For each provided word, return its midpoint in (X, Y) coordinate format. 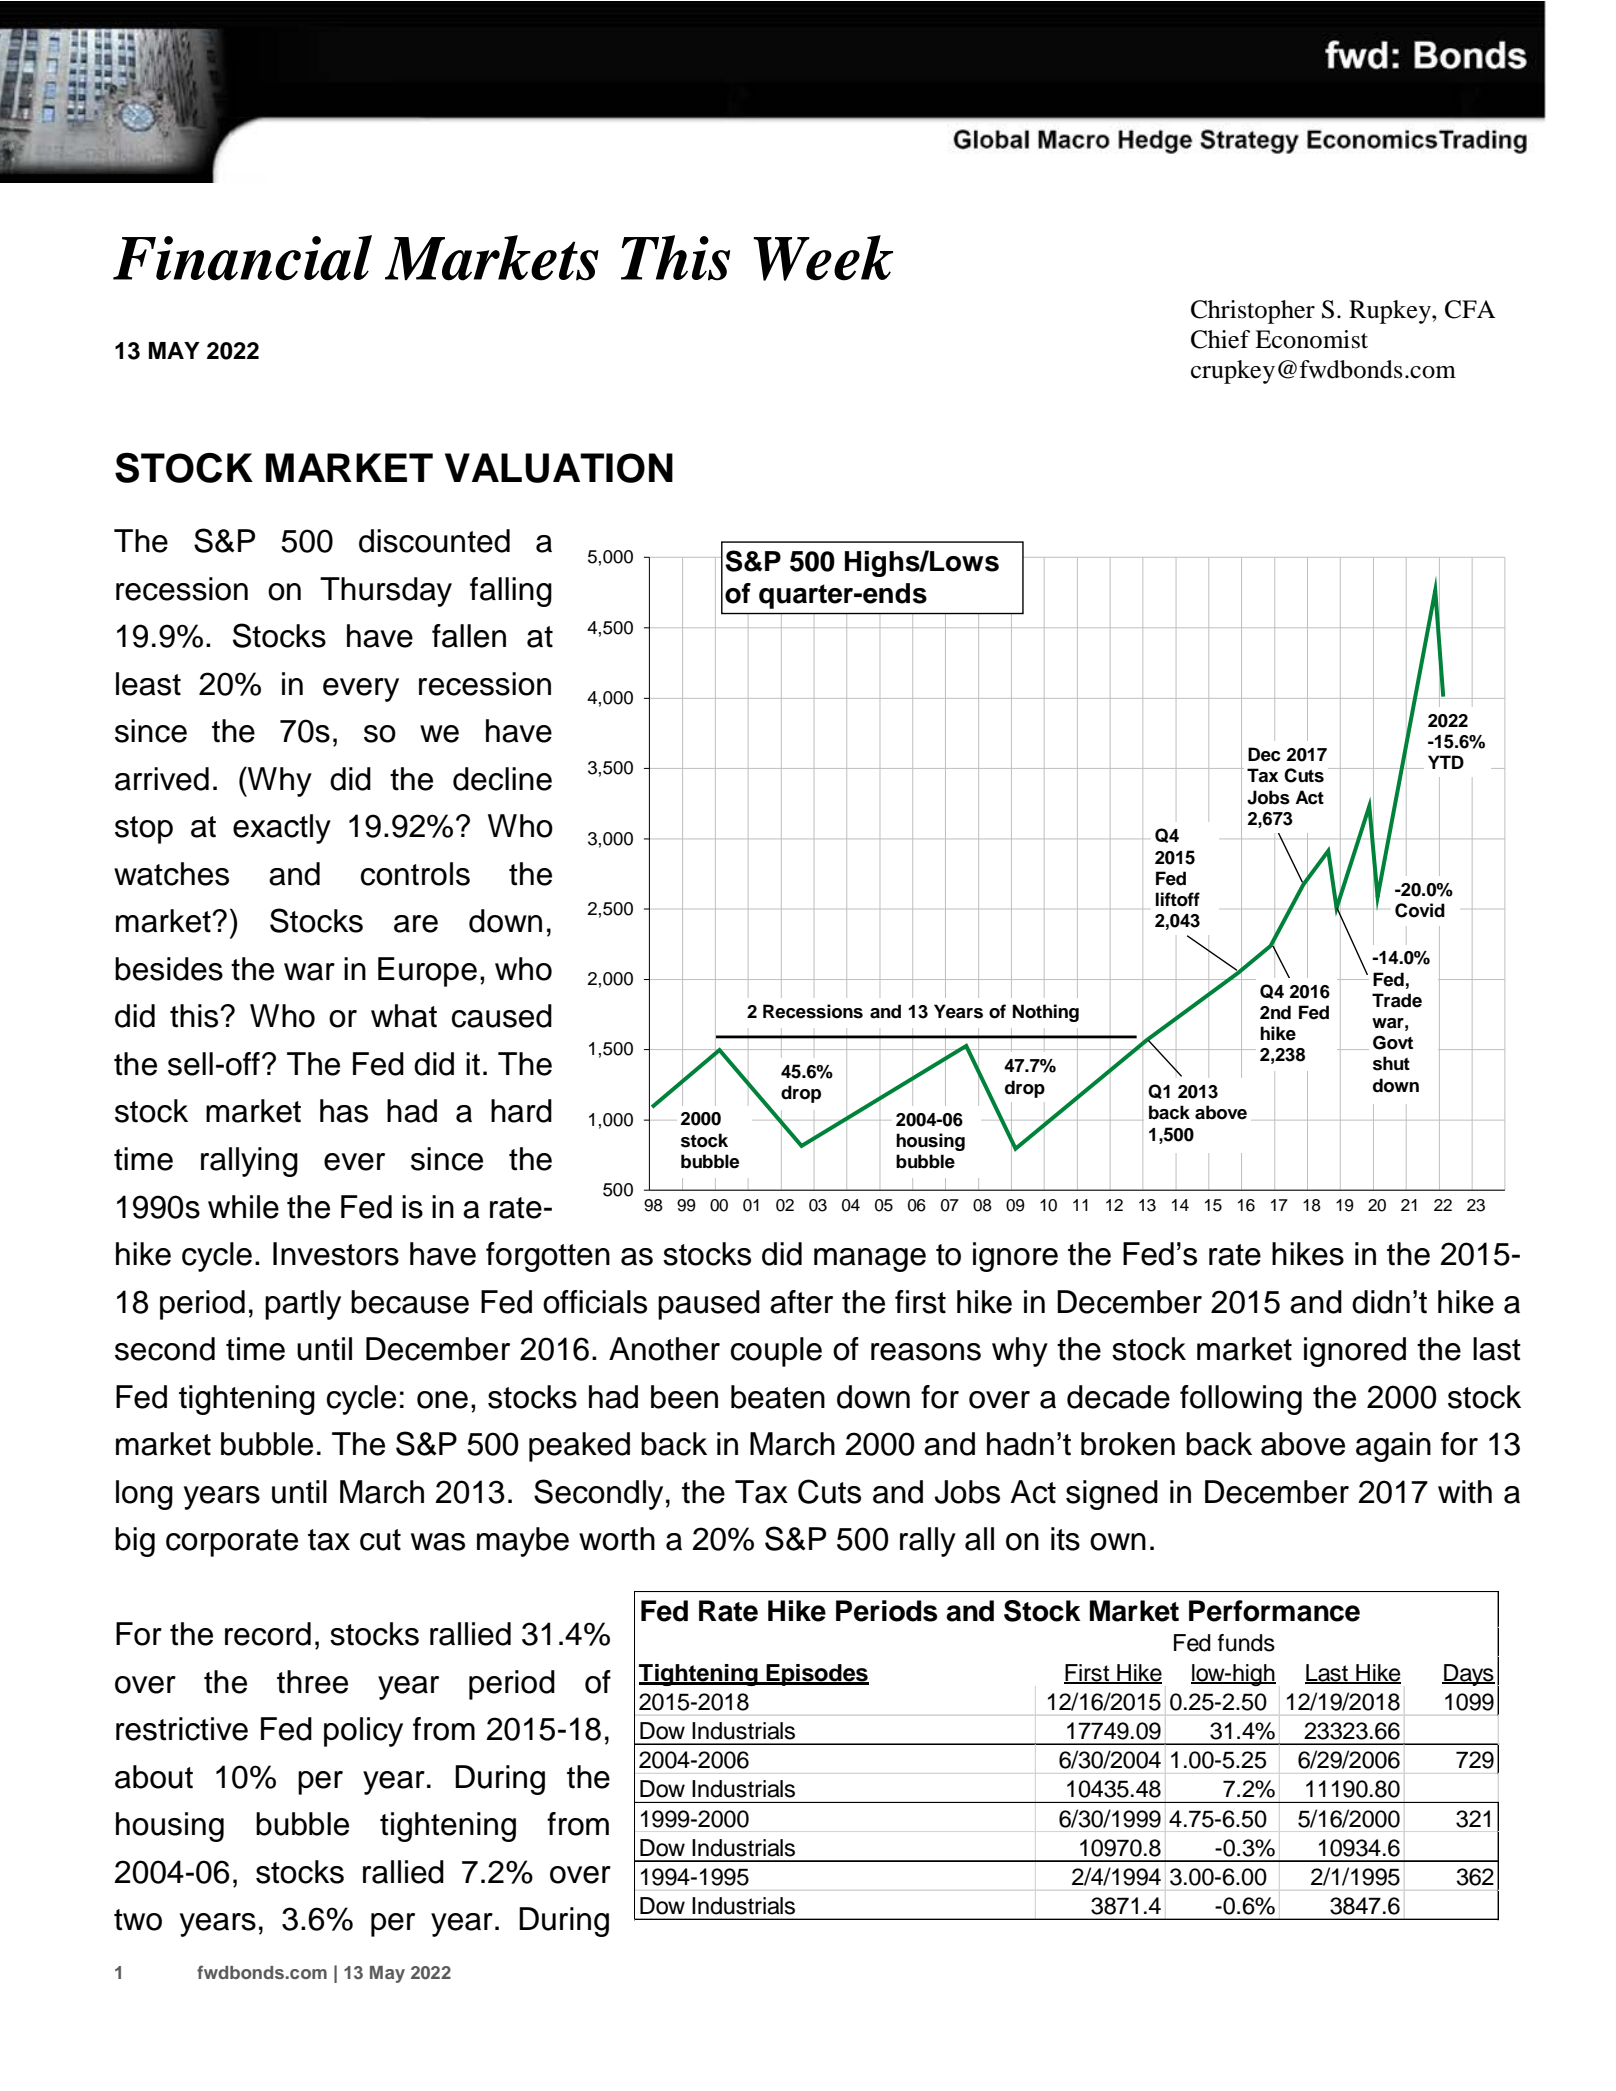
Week (823, 258)
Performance (1274, 1611)
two (138, 1920)
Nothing (1046, 1013)
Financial (242, 258)
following (1241, 1400)
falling (511, 592)
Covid (1420, 910)
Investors (336, 1254)
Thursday (386, 592)
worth (617, 1539)
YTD (1446, 762)
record (268, 1634)
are (416, 924)
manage (870, 1260)
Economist (1311, 339)
